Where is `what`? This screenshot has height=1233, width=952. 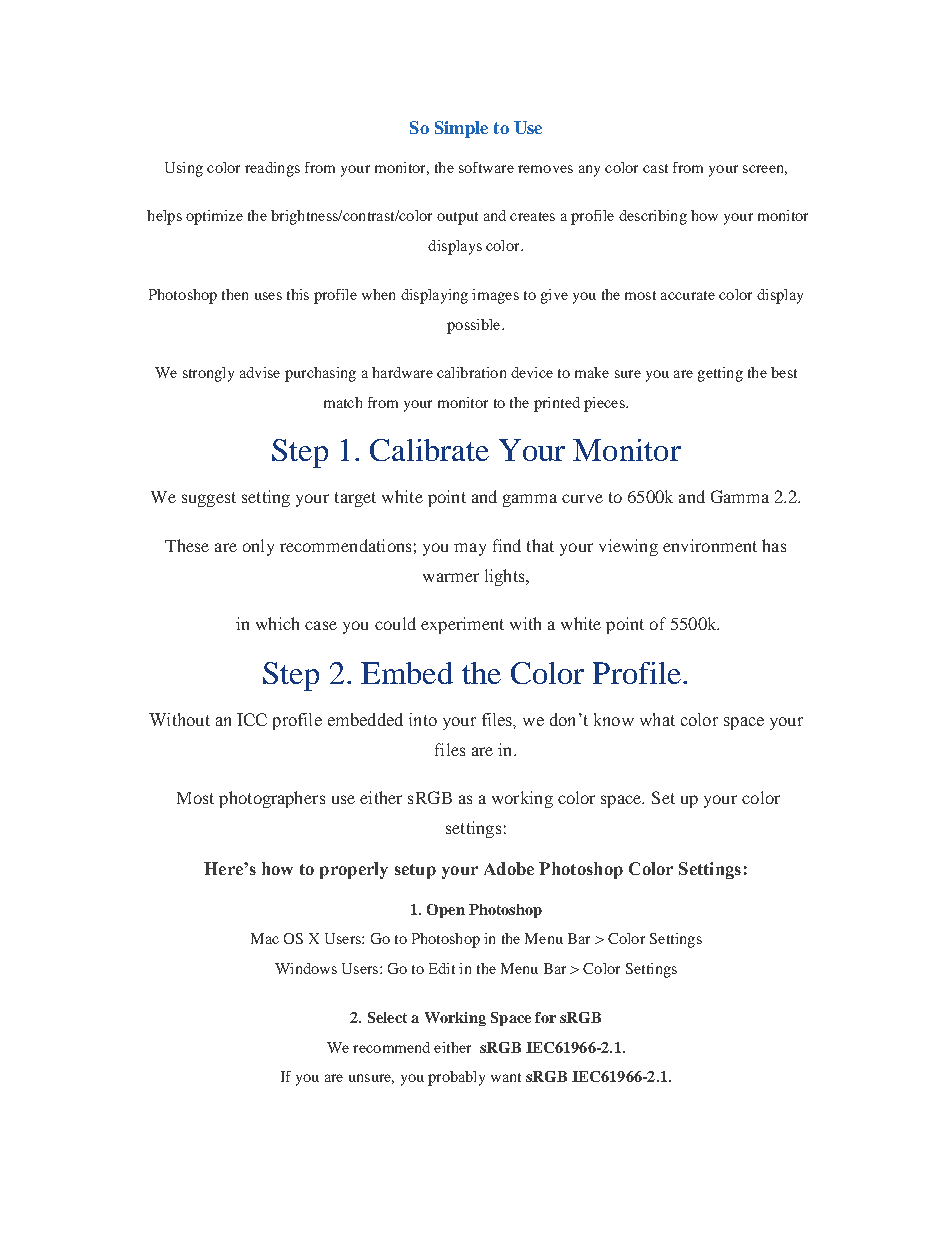
what is located at coordinates (657, 719).
